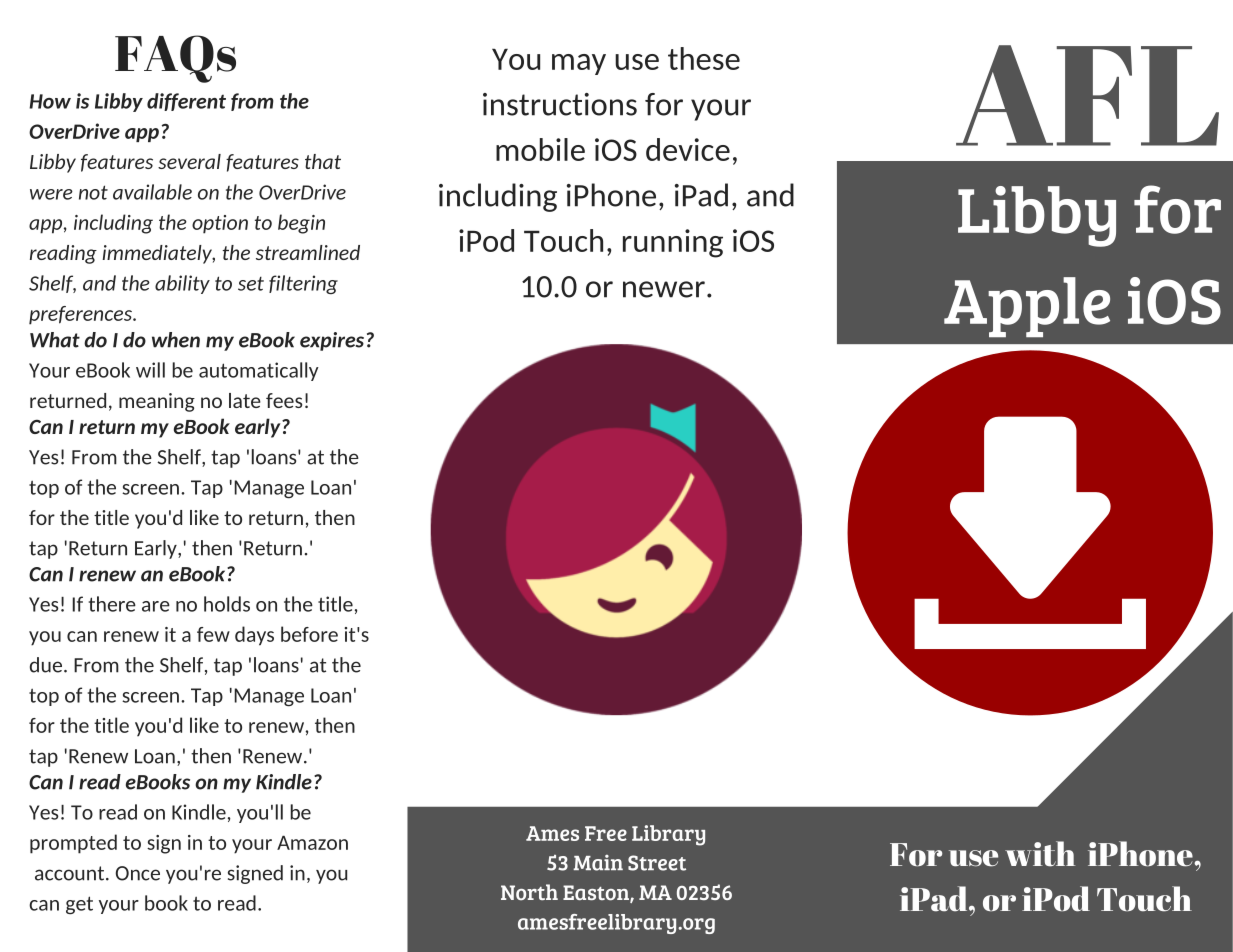 The width and height of the screenshot is (1233, 952). I want to click on AFL, so click(1087, 95).
